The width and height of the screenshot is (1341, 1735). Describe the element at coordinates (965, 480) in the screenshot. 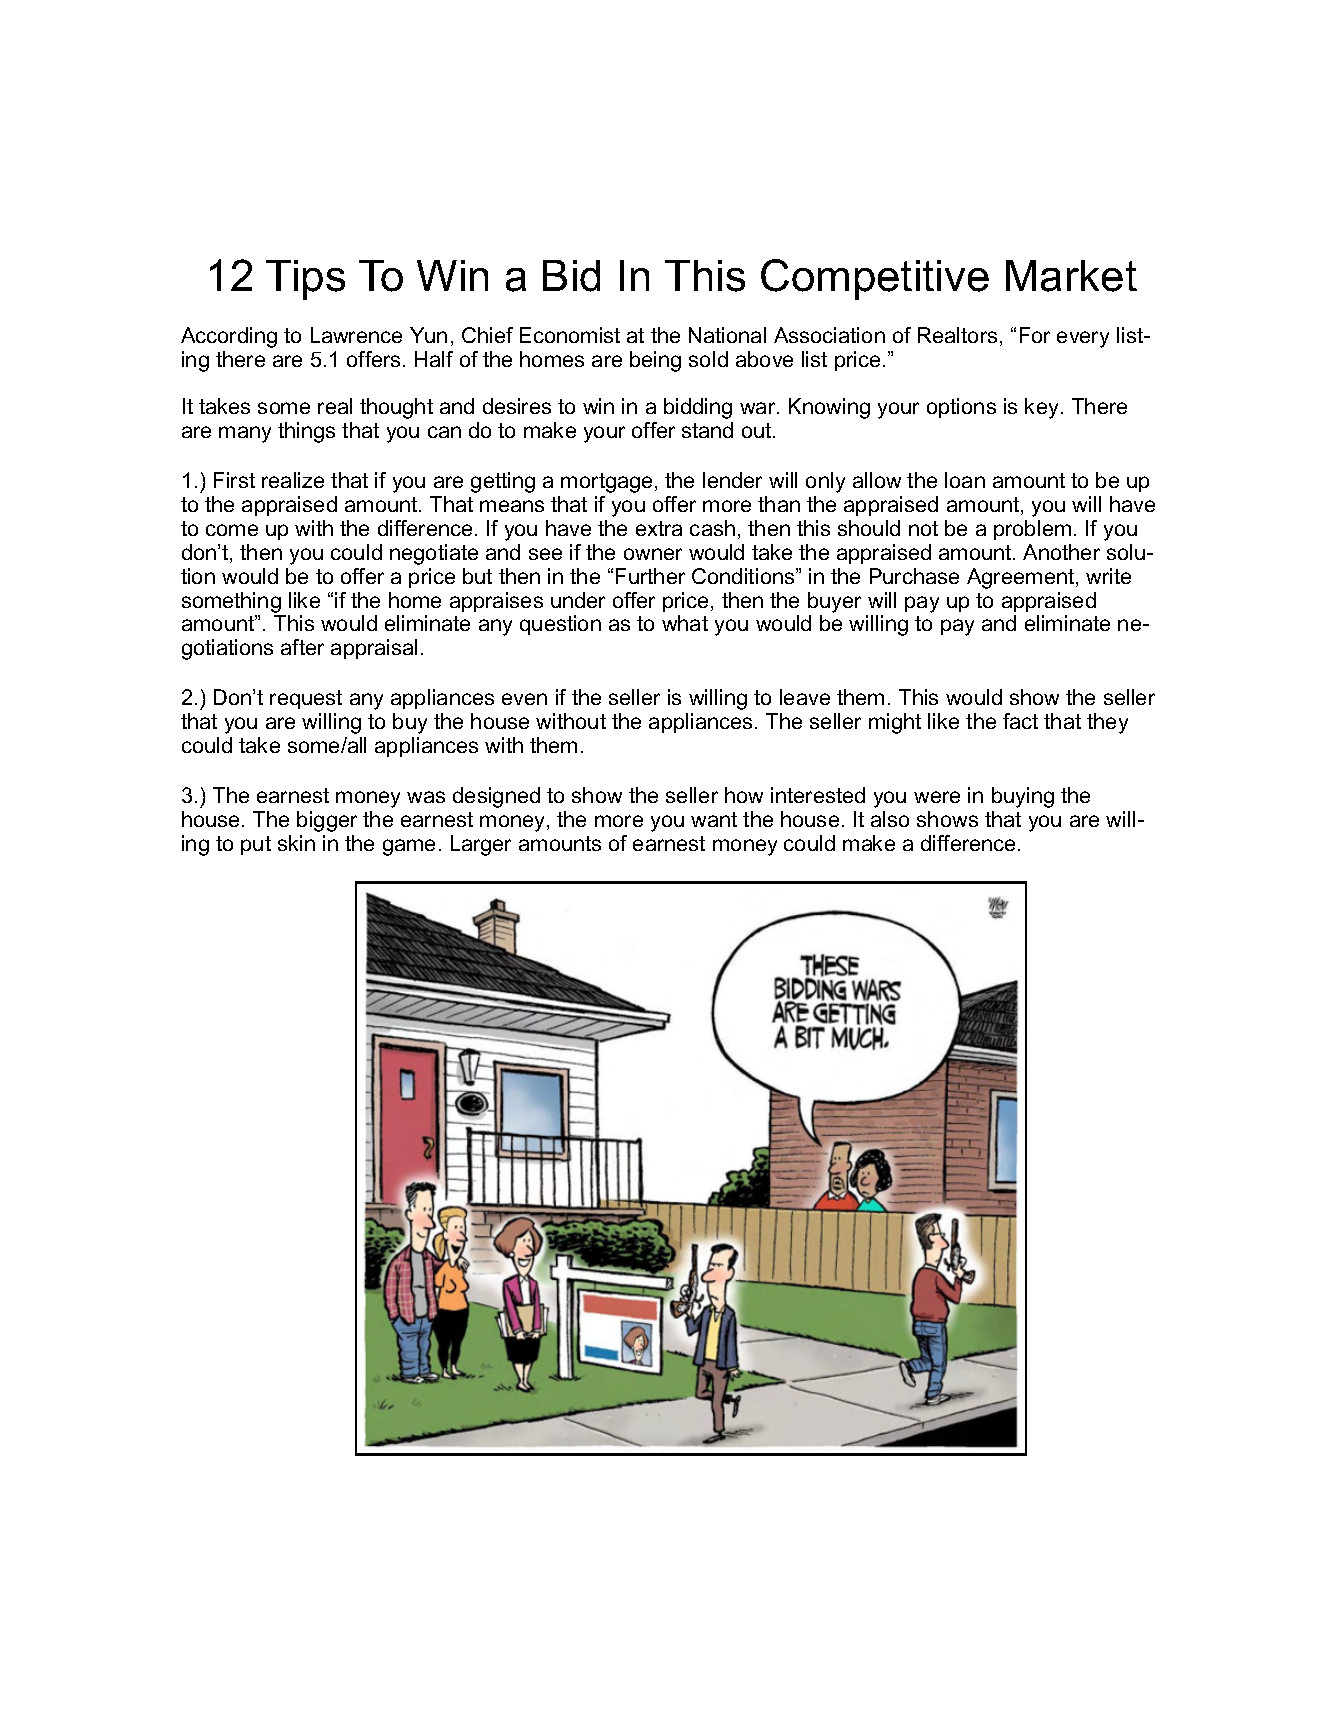

I see `loan` at that location.
